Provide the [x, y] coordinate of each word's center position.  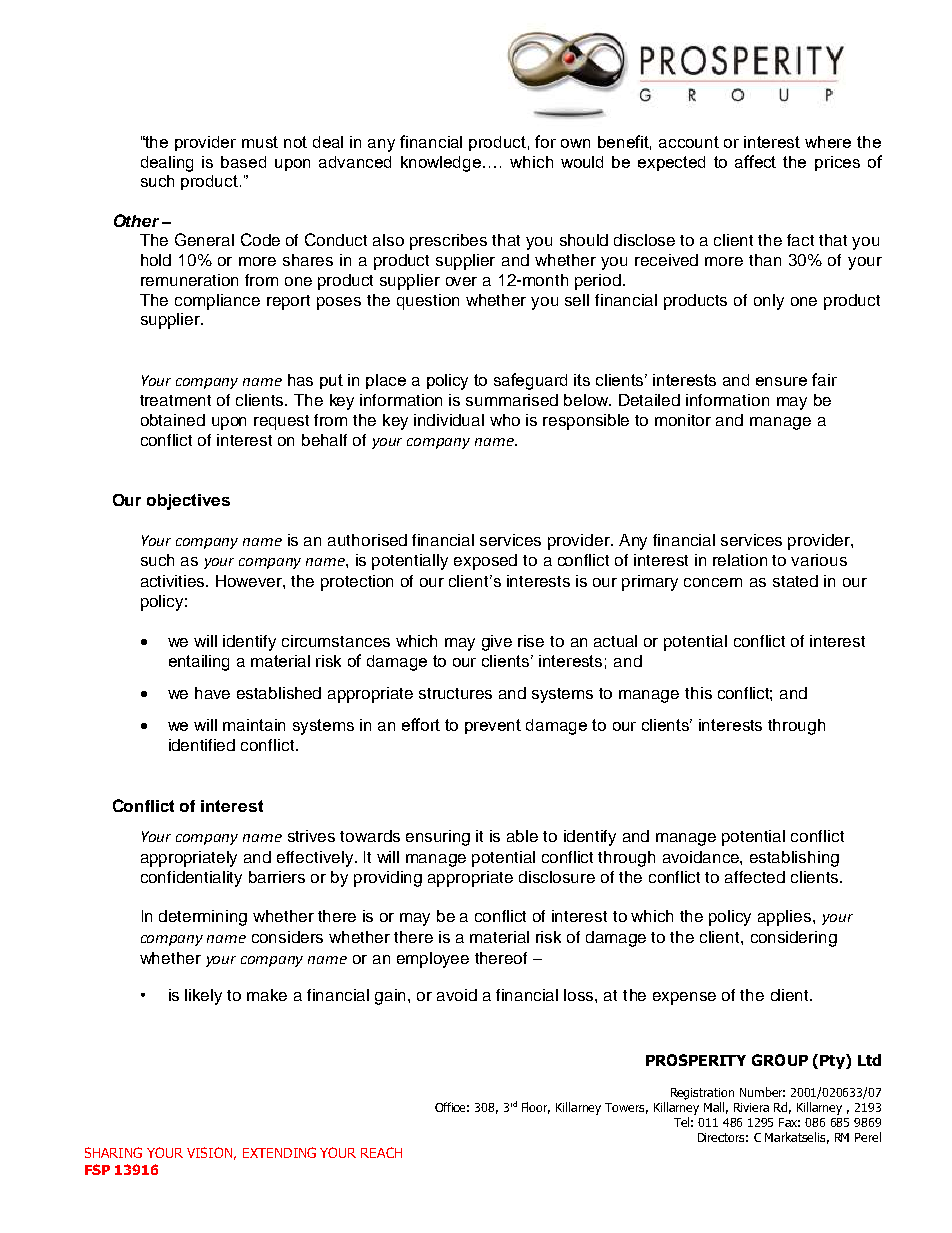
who [505, 420]
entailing [199, 663]
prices [837, 163]
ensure [781, 381]
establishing [794, 859]
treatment [175, 400]
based [243, 162]
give [497, 643]
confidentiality [191, 879]
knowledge [442, 164]
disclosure [557, 877]
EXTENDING [279, 1152]
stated [795, 581]
